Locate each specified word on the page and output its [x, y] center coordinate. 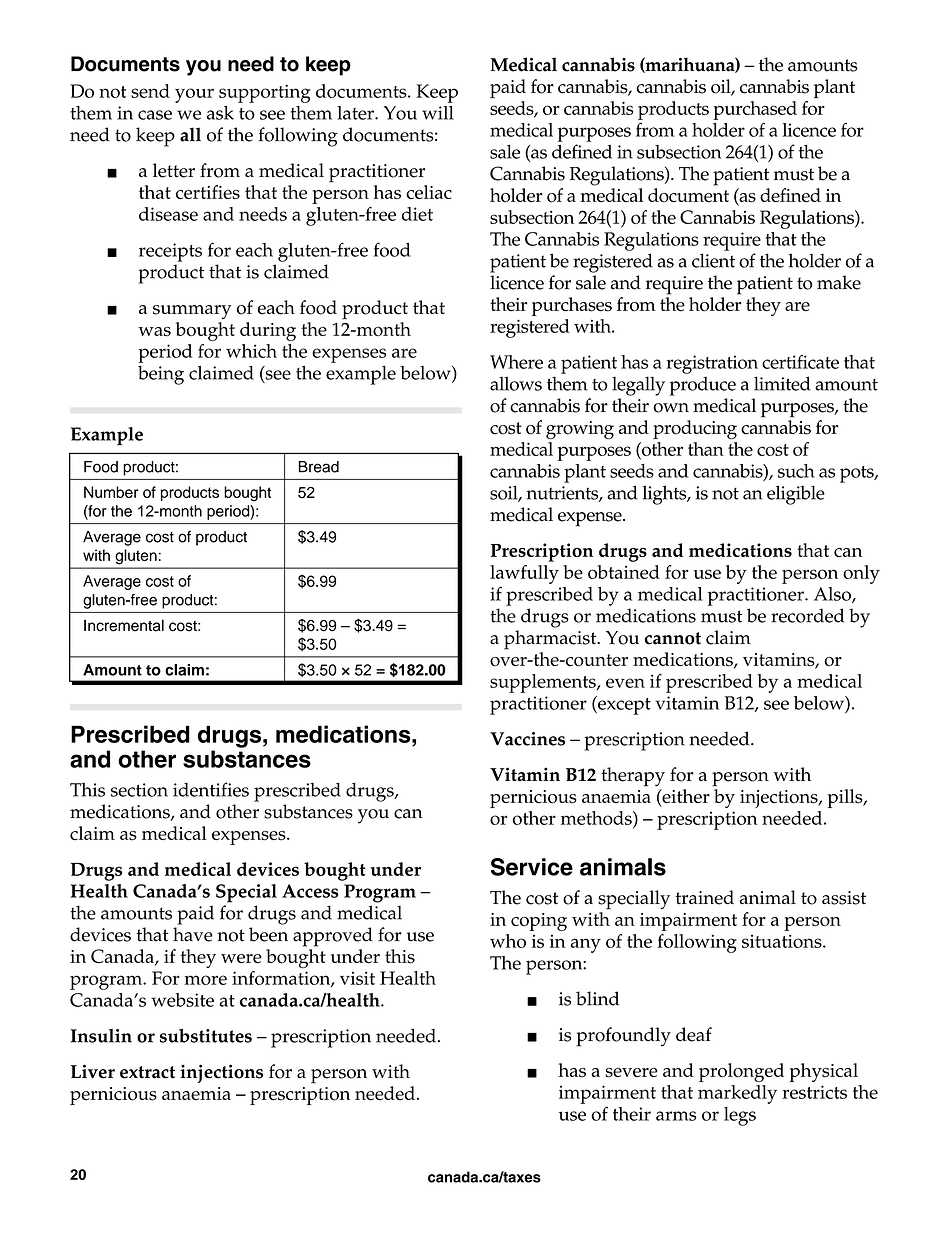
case [155, 115]
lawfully [524, 574]
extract [147, 1072]
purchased [755, 110]
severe [631, 1073]
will [438, 113]
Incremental [124, 625]
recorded [807, 615]
